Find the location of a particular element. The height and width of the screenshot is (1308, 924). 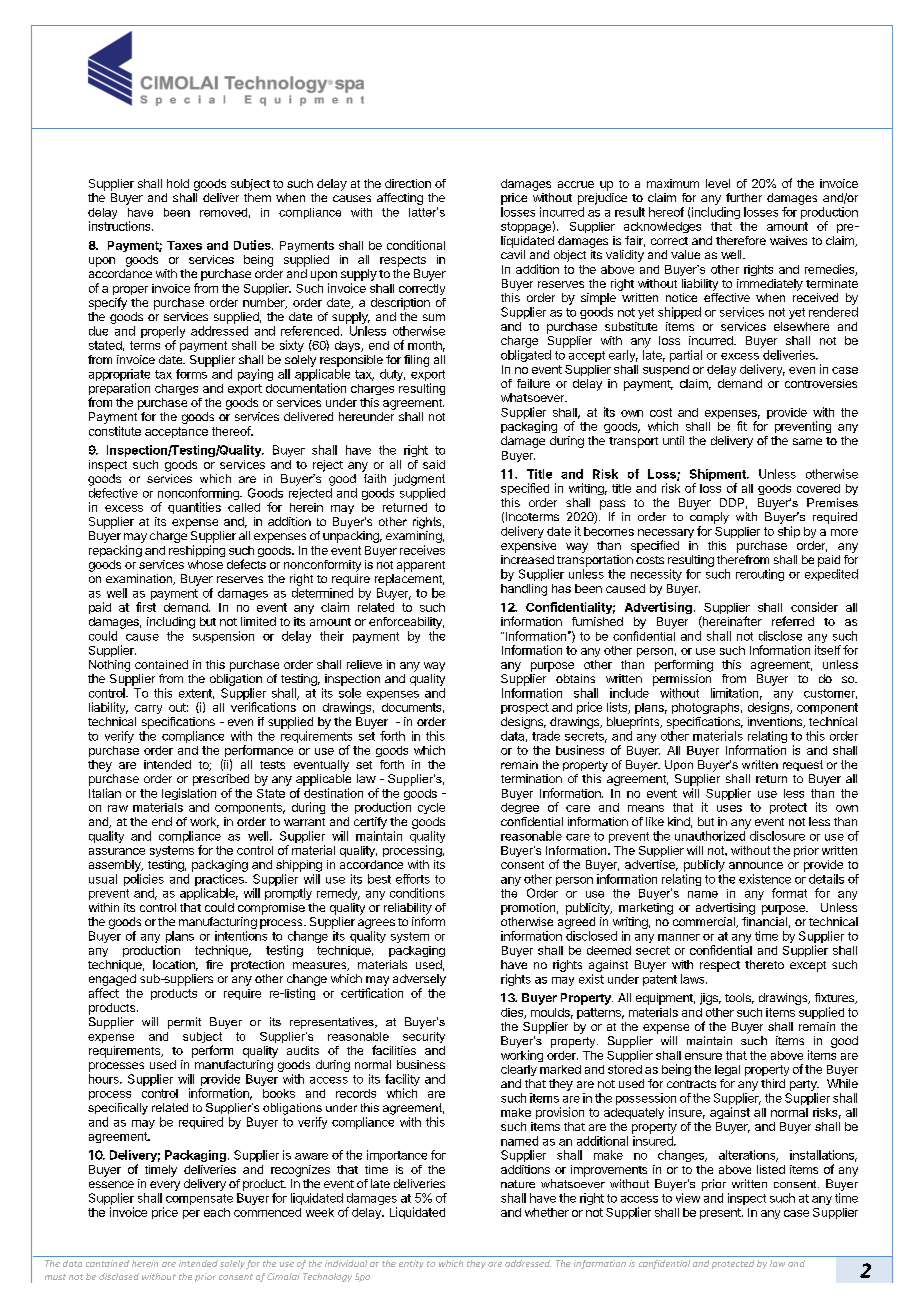

thereto is located at coordinates (764, 964).
